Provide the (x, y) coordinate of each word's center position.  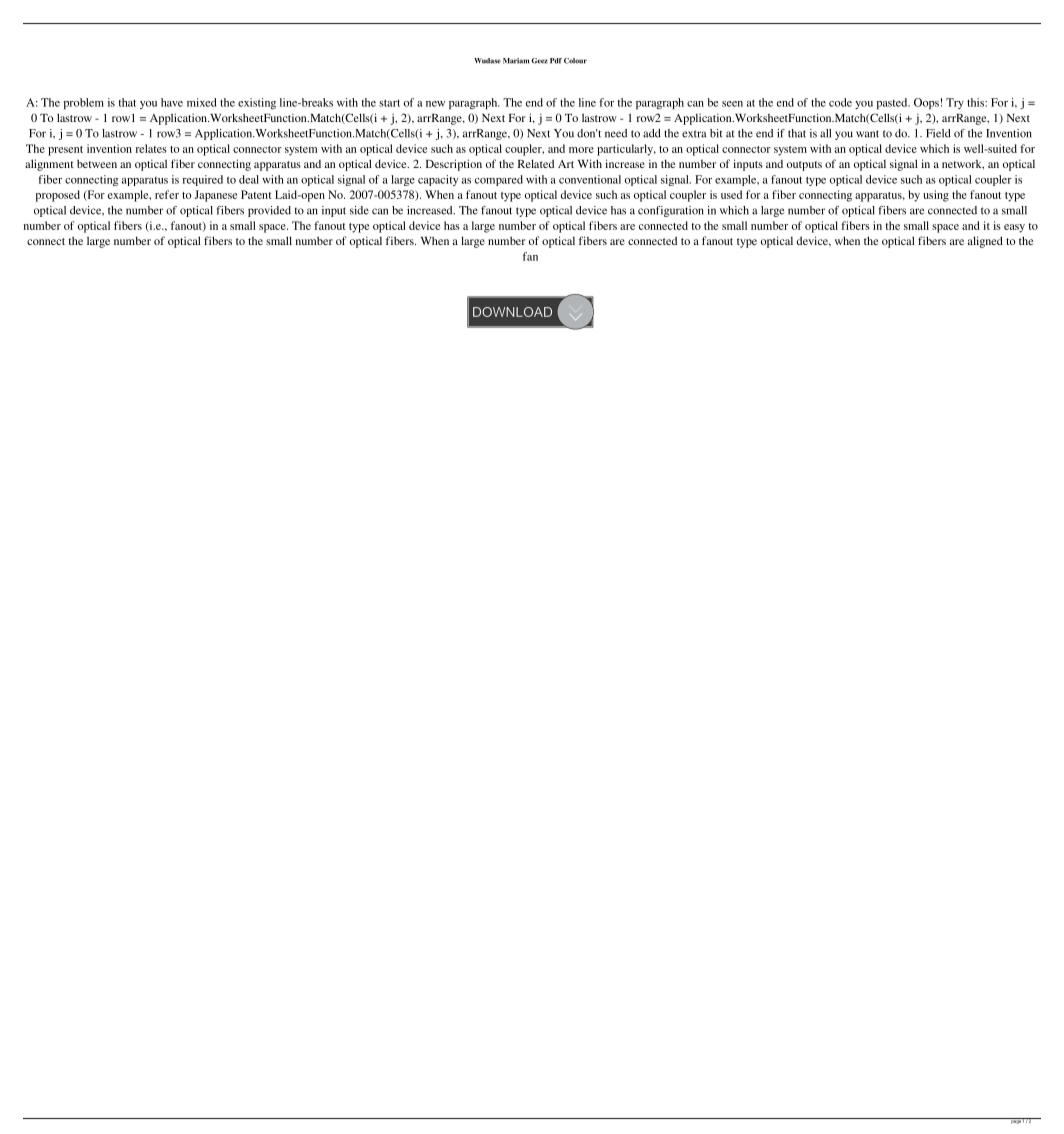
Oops (926, 103)
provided (269, 211)
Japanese (216, 196)
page (1015, 1121)
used (731, 194)
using (936, 196)
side (359, 210)
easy (1014, 228)
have (172, 102)
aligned (985, 242)
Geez (540, 61)
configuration (671, 211)
